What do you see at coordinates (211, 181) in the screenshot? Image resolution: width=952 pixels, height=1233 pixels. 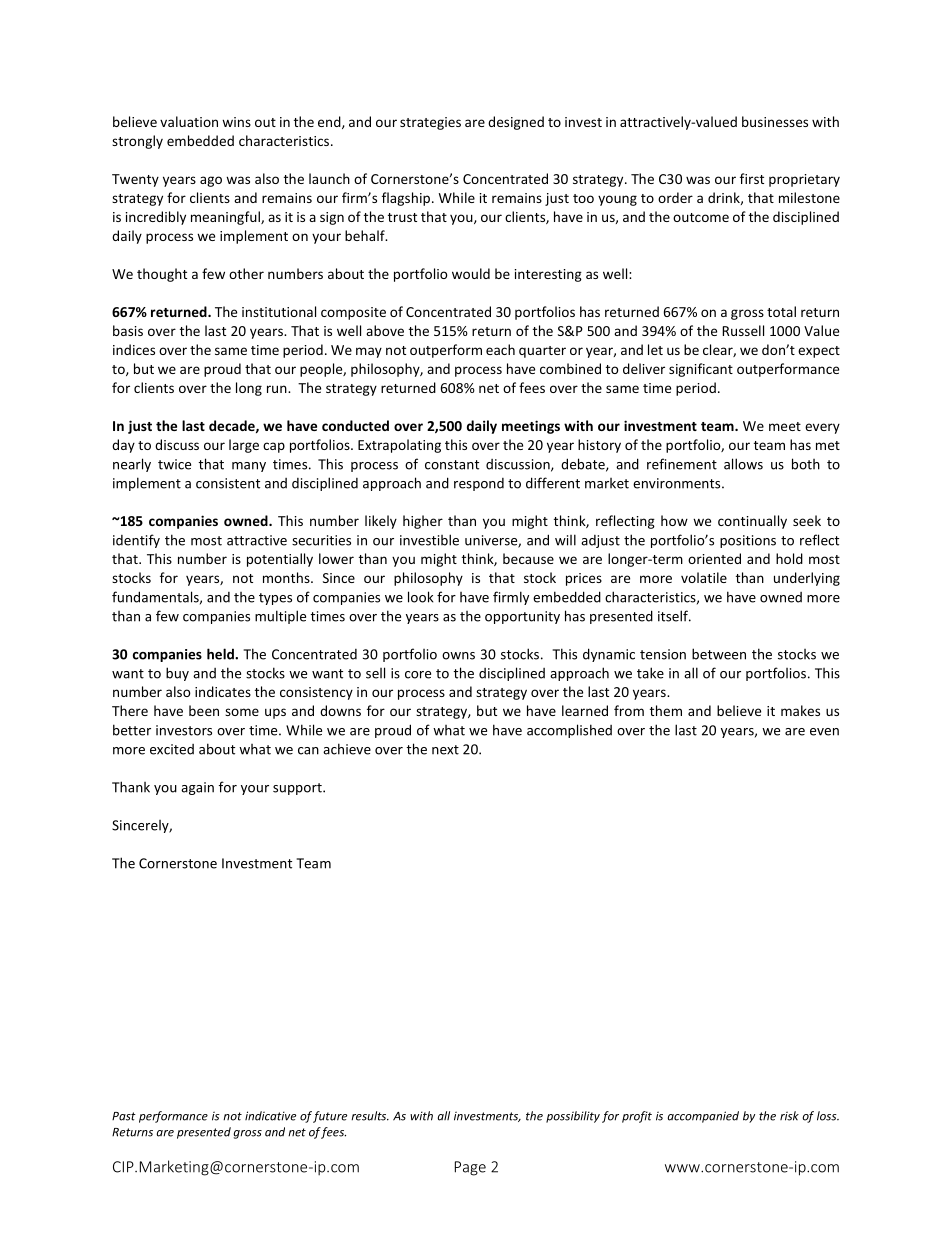 I see `ago` at bounding box center [211, 181].
